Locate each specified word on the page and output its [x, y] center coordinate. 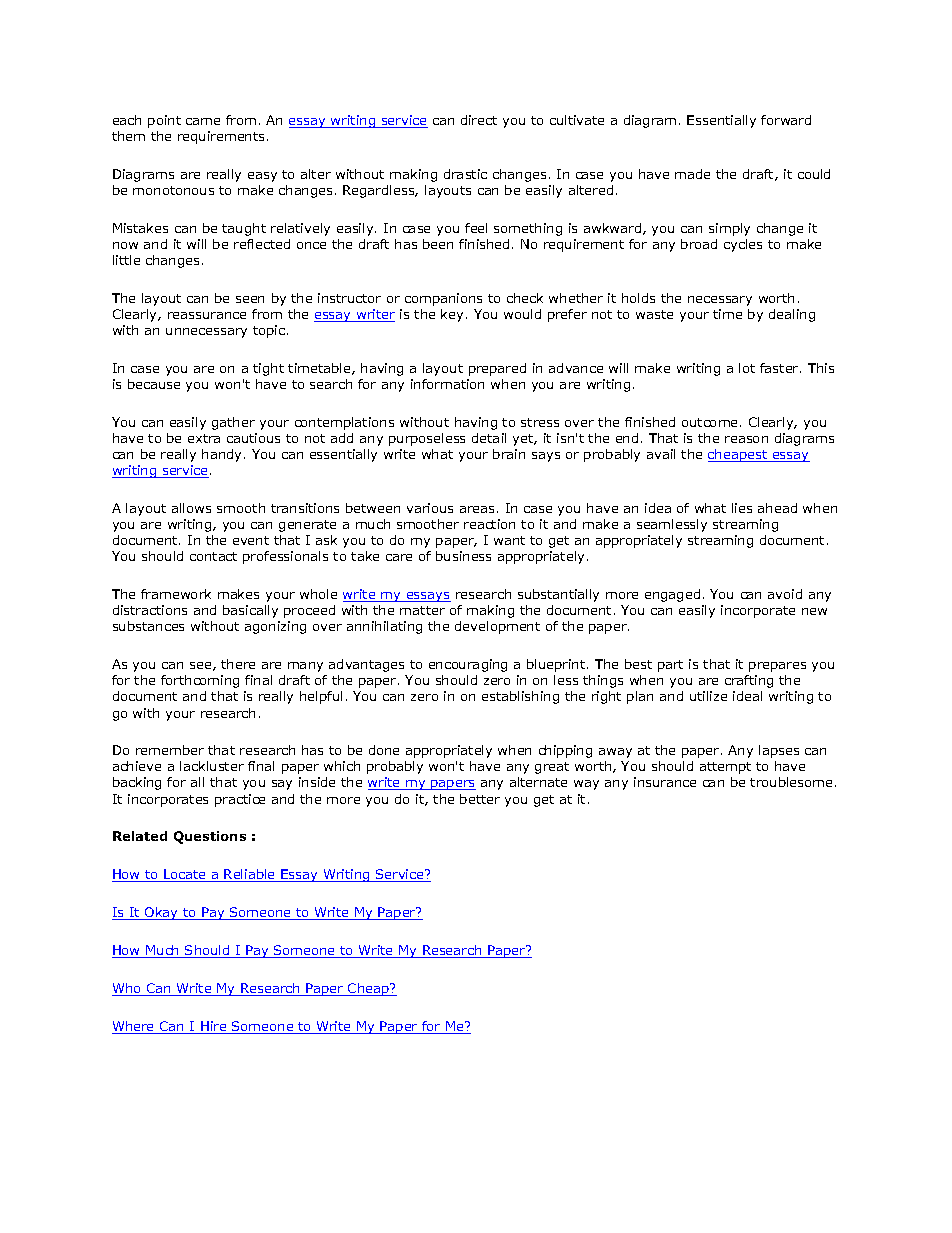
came [203, 121]
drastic [465, 174]
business [463, 556]
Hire [214, 1027]
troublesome [791, 782]
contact [213, 556]
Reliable [250, 875]
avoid [785, 594]
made [692, 174]
